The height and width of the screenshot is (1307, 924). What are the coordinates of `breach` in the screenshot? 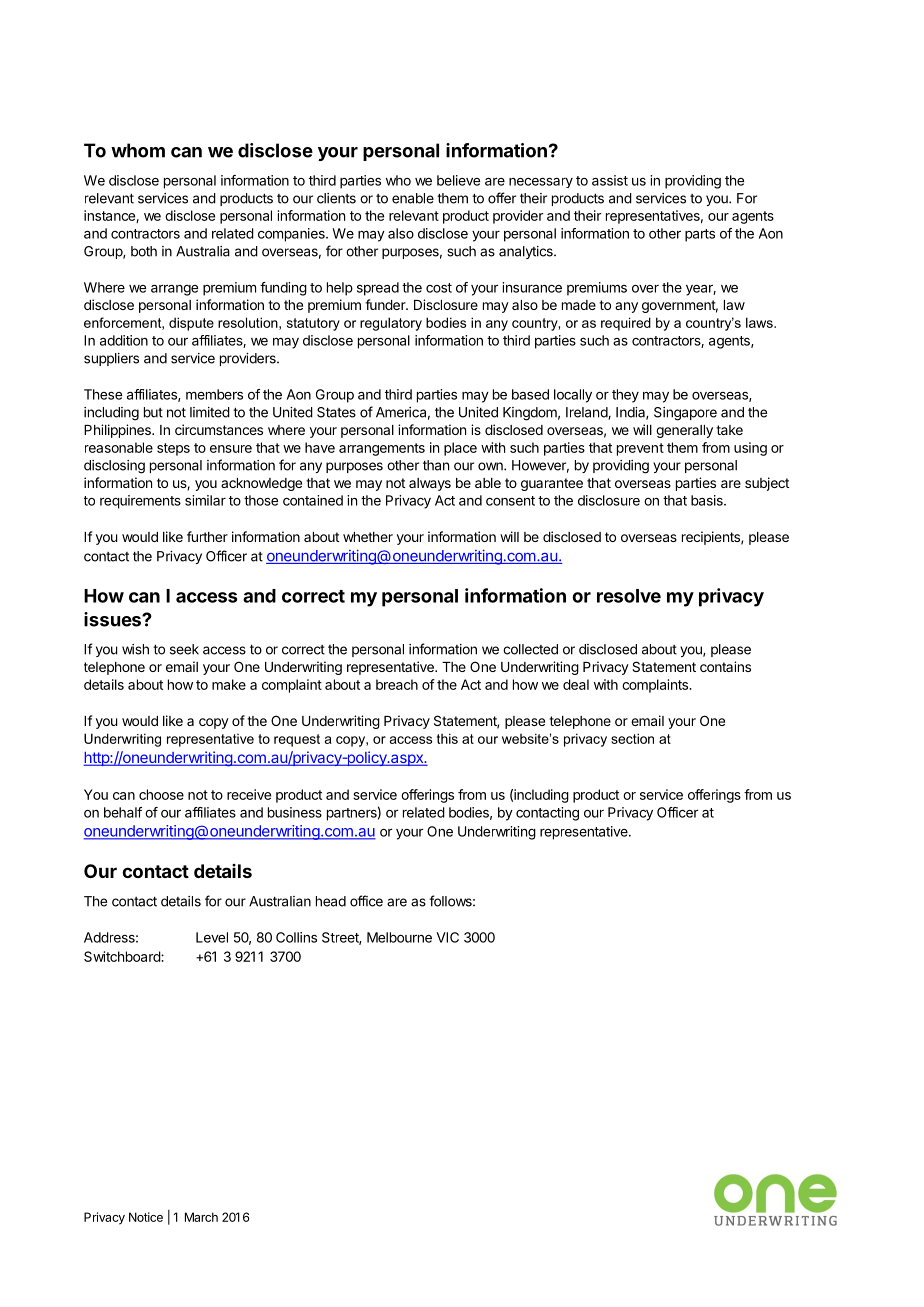 It's located at (397, 684).
